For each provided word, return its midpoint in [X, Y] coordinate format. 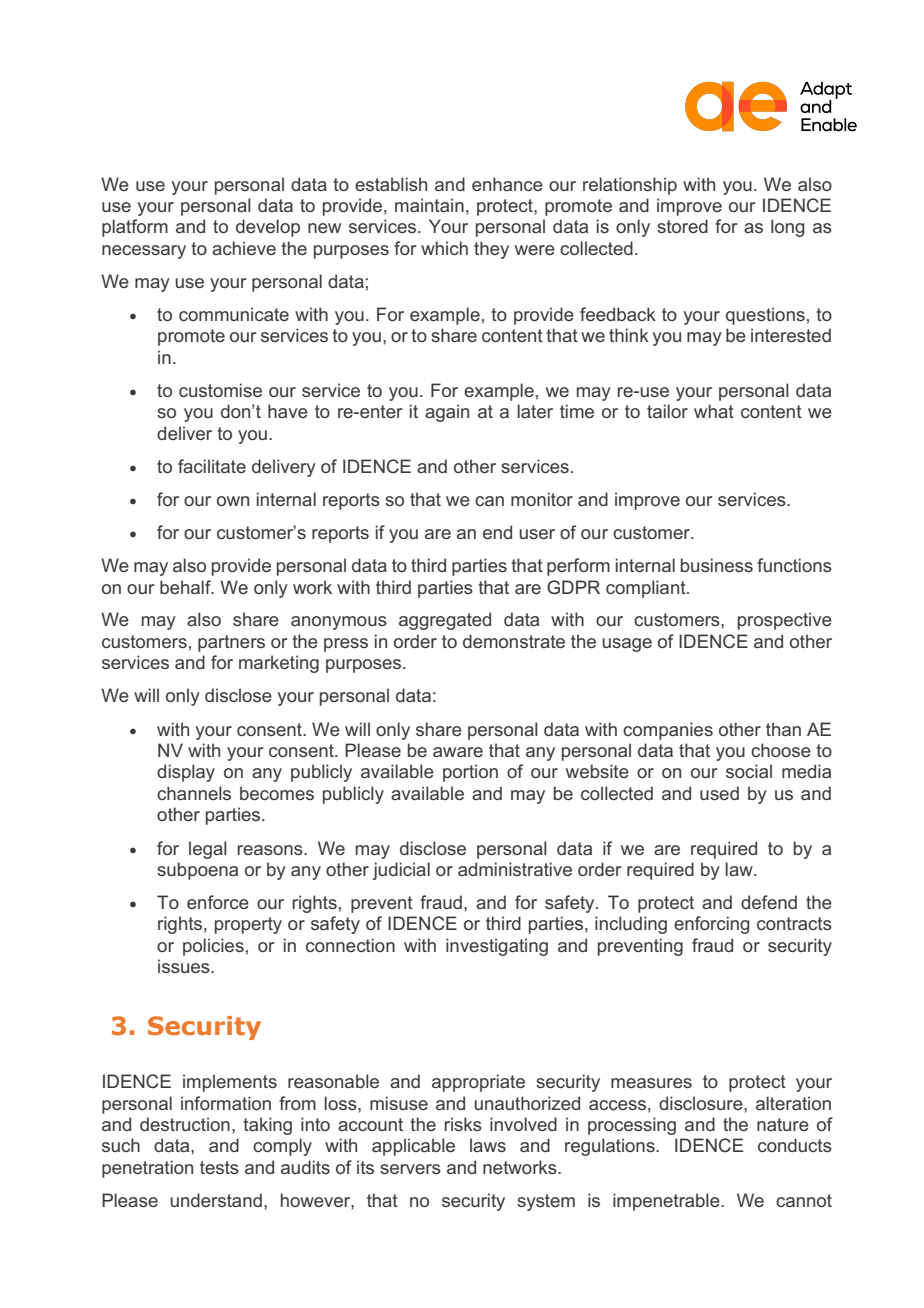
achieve [244, 248]
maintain [429, 205]
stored [682, 226]
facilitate [212, 466]
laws [488, 1145]
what [714, 411]
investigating [497, 947]
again [447, 413]
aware [458, 752]
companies [668, 731]
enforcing [711, 925]
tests [219, 1167]
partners [231, 643]
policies [213, 947]
